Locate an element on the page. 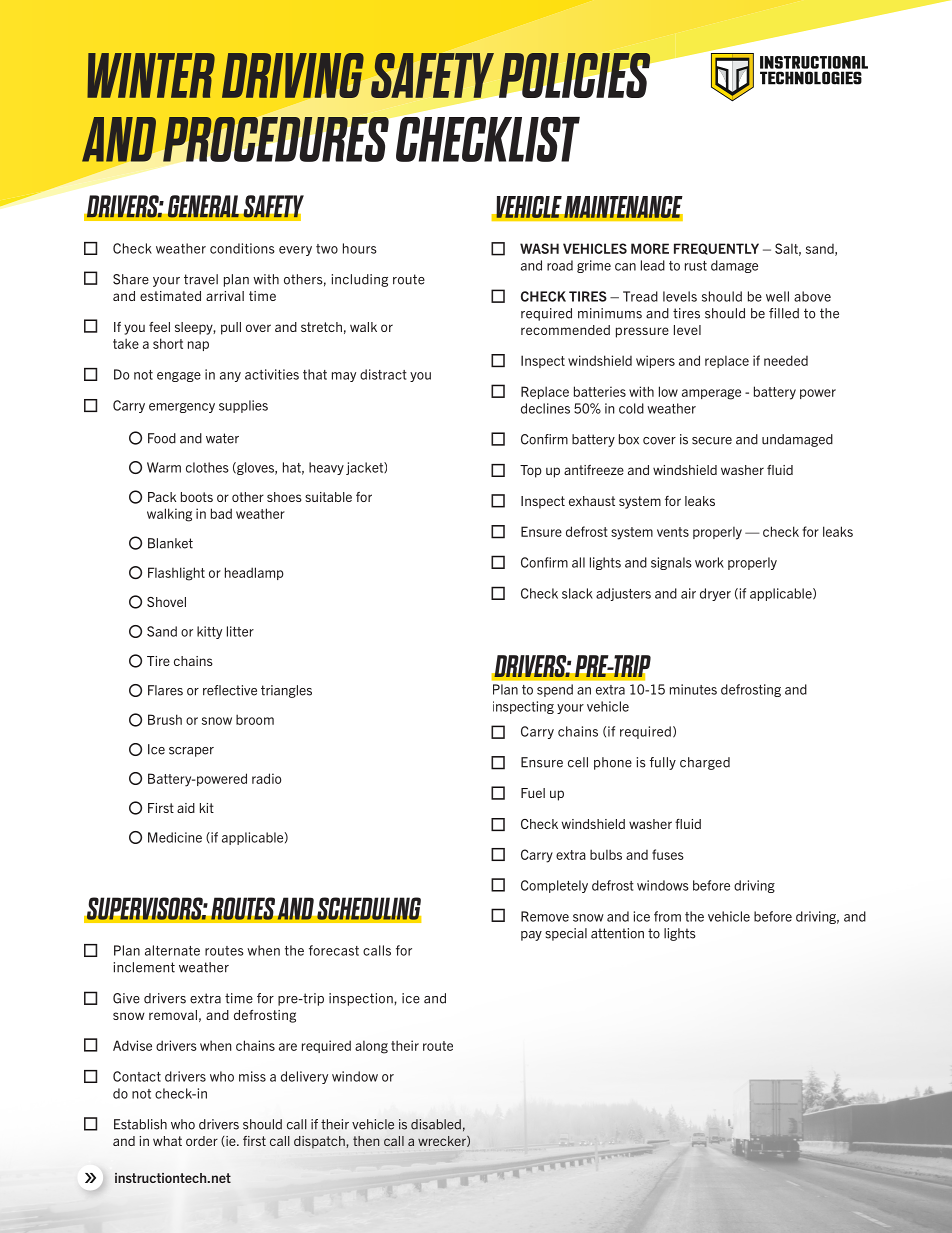  amperage is located at coordinates (711, 394).
